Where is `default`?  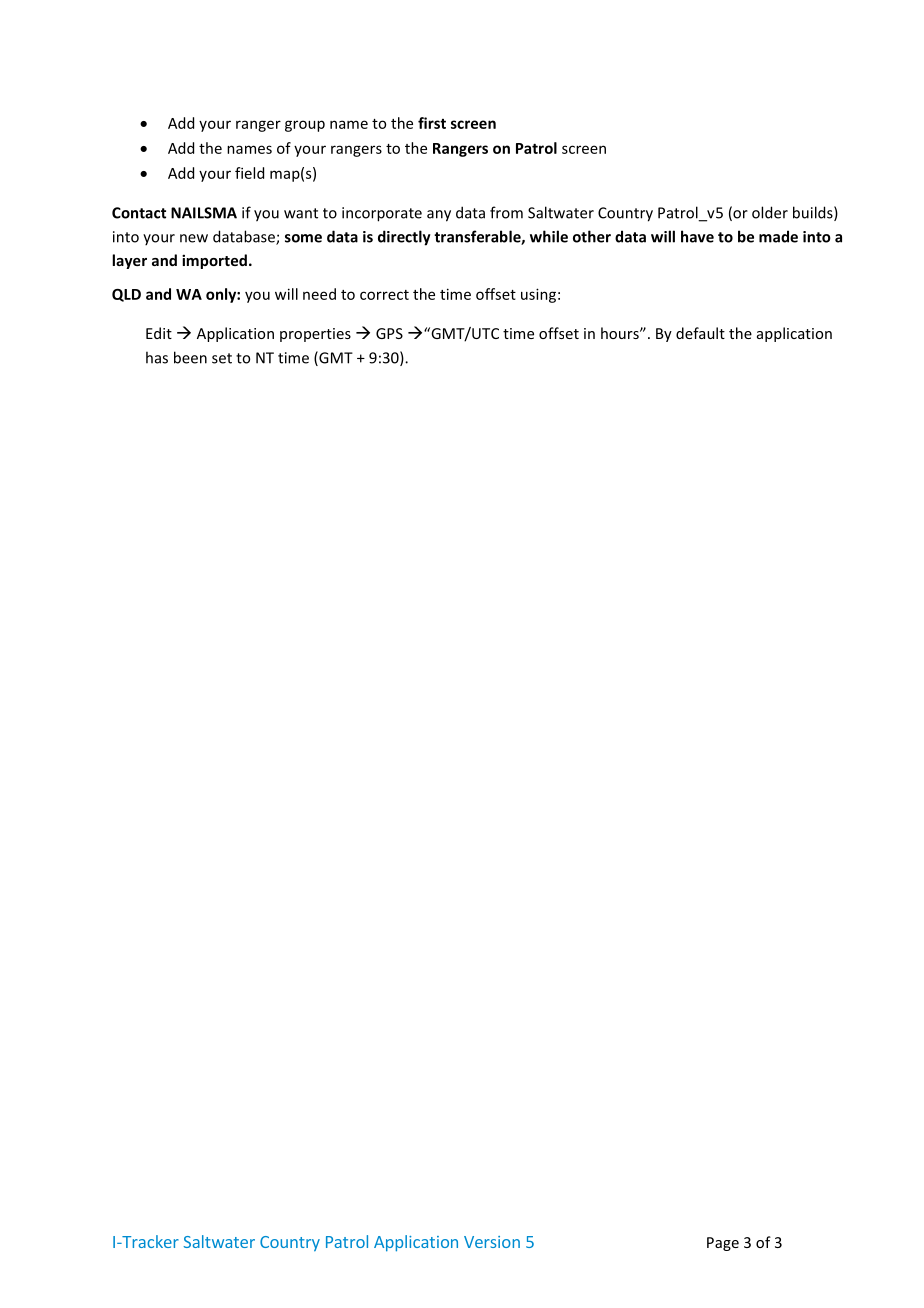 default is located at coordinates (700, 333).
